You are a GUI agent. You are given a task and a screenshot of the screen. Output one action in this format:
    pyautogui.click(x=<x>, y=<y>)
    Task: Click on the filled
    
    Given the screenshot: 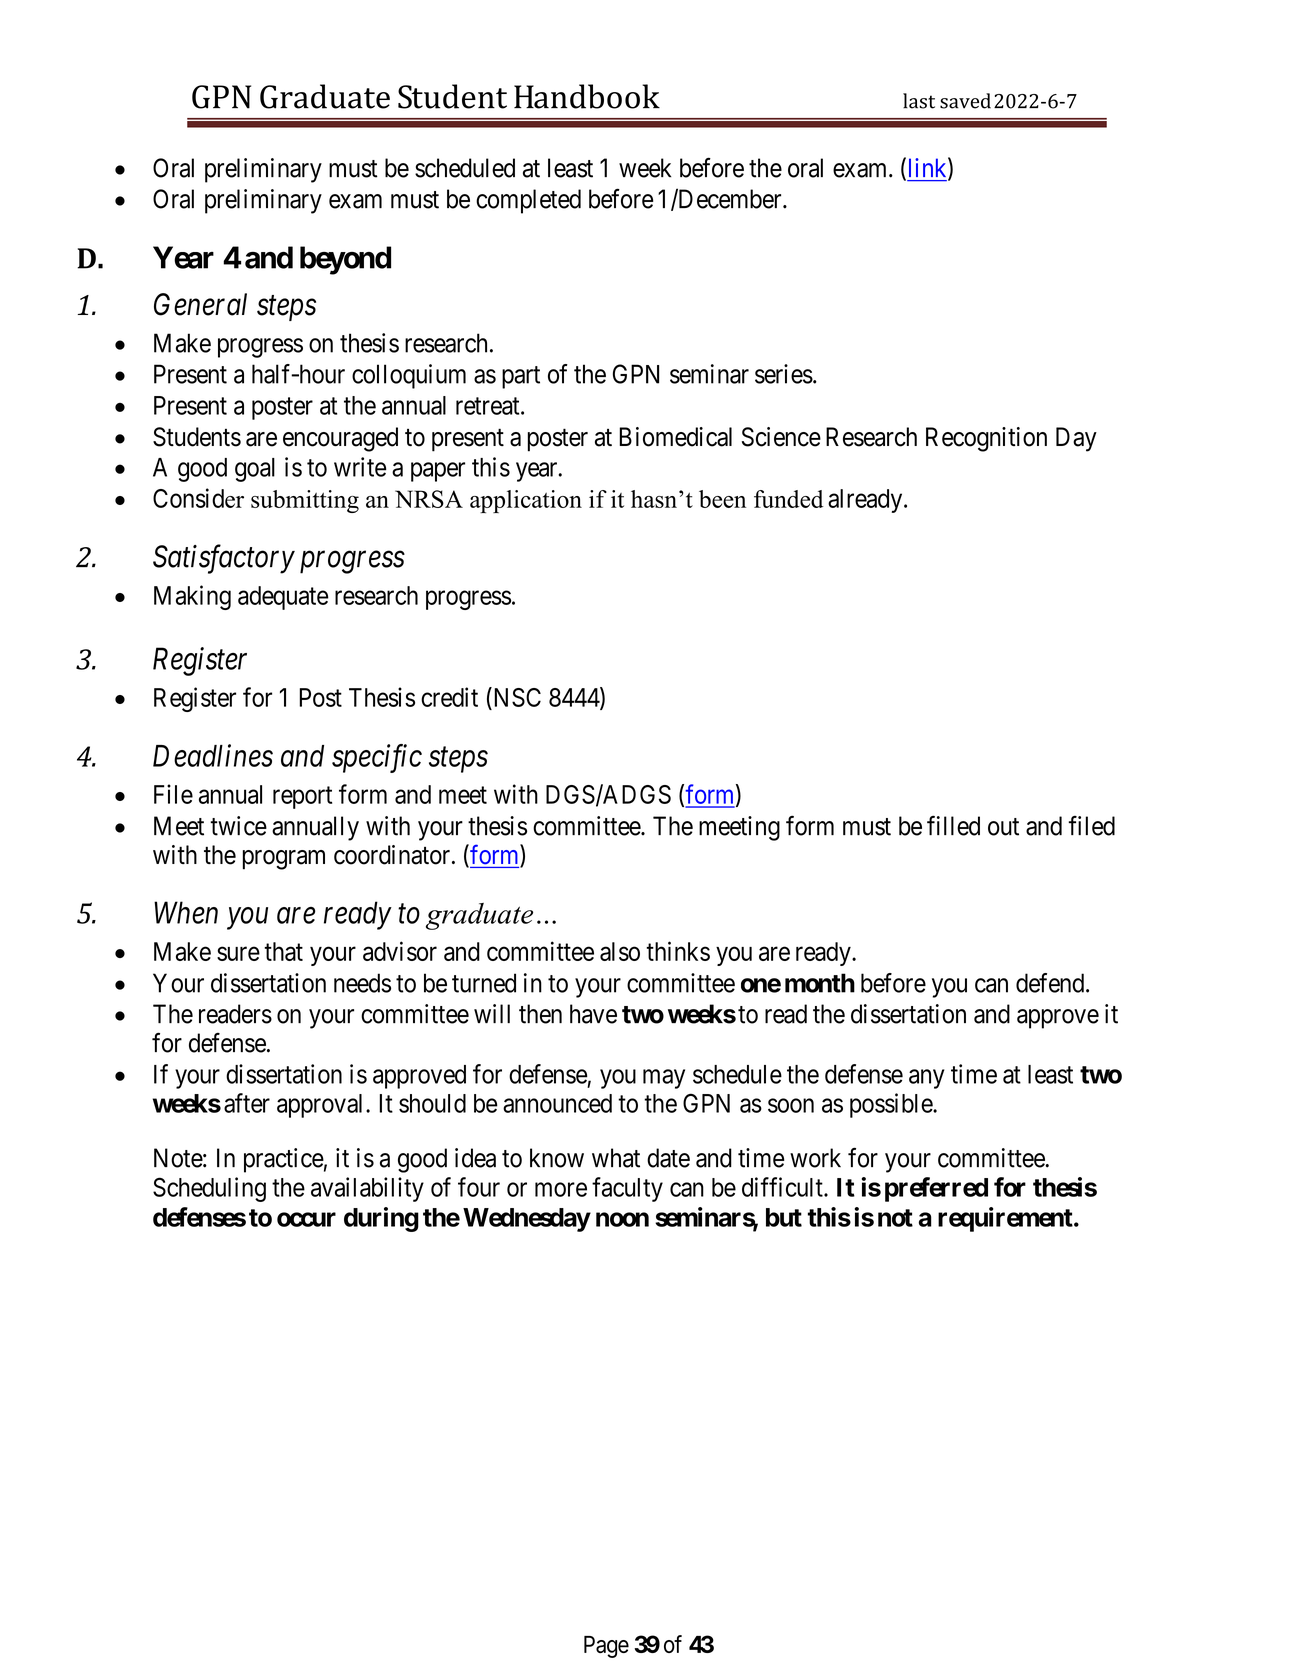 What is the action you would take?
    pyautogui.click(x=953, y=825)
